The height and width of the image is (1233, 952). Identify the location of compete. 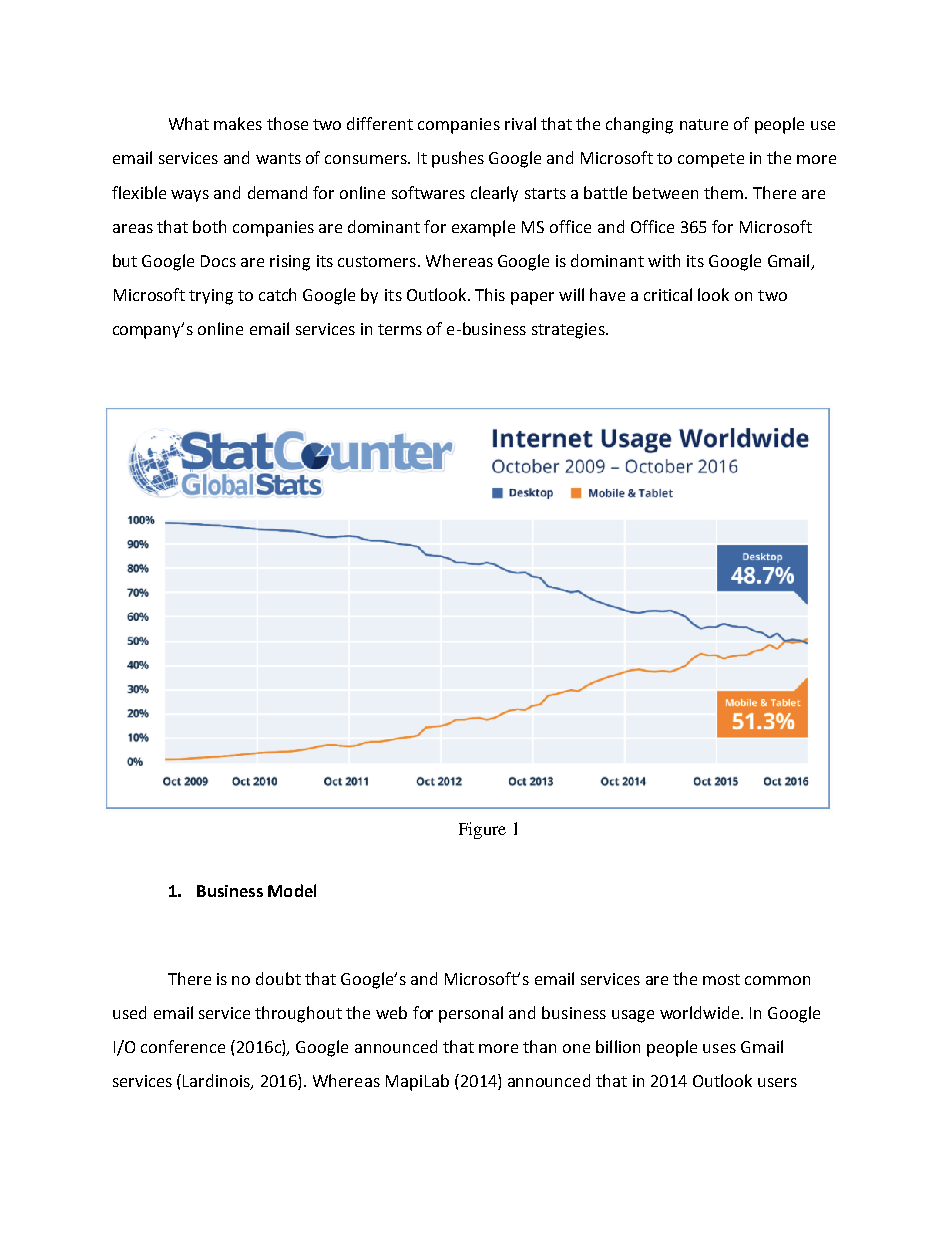
(711, 160).
